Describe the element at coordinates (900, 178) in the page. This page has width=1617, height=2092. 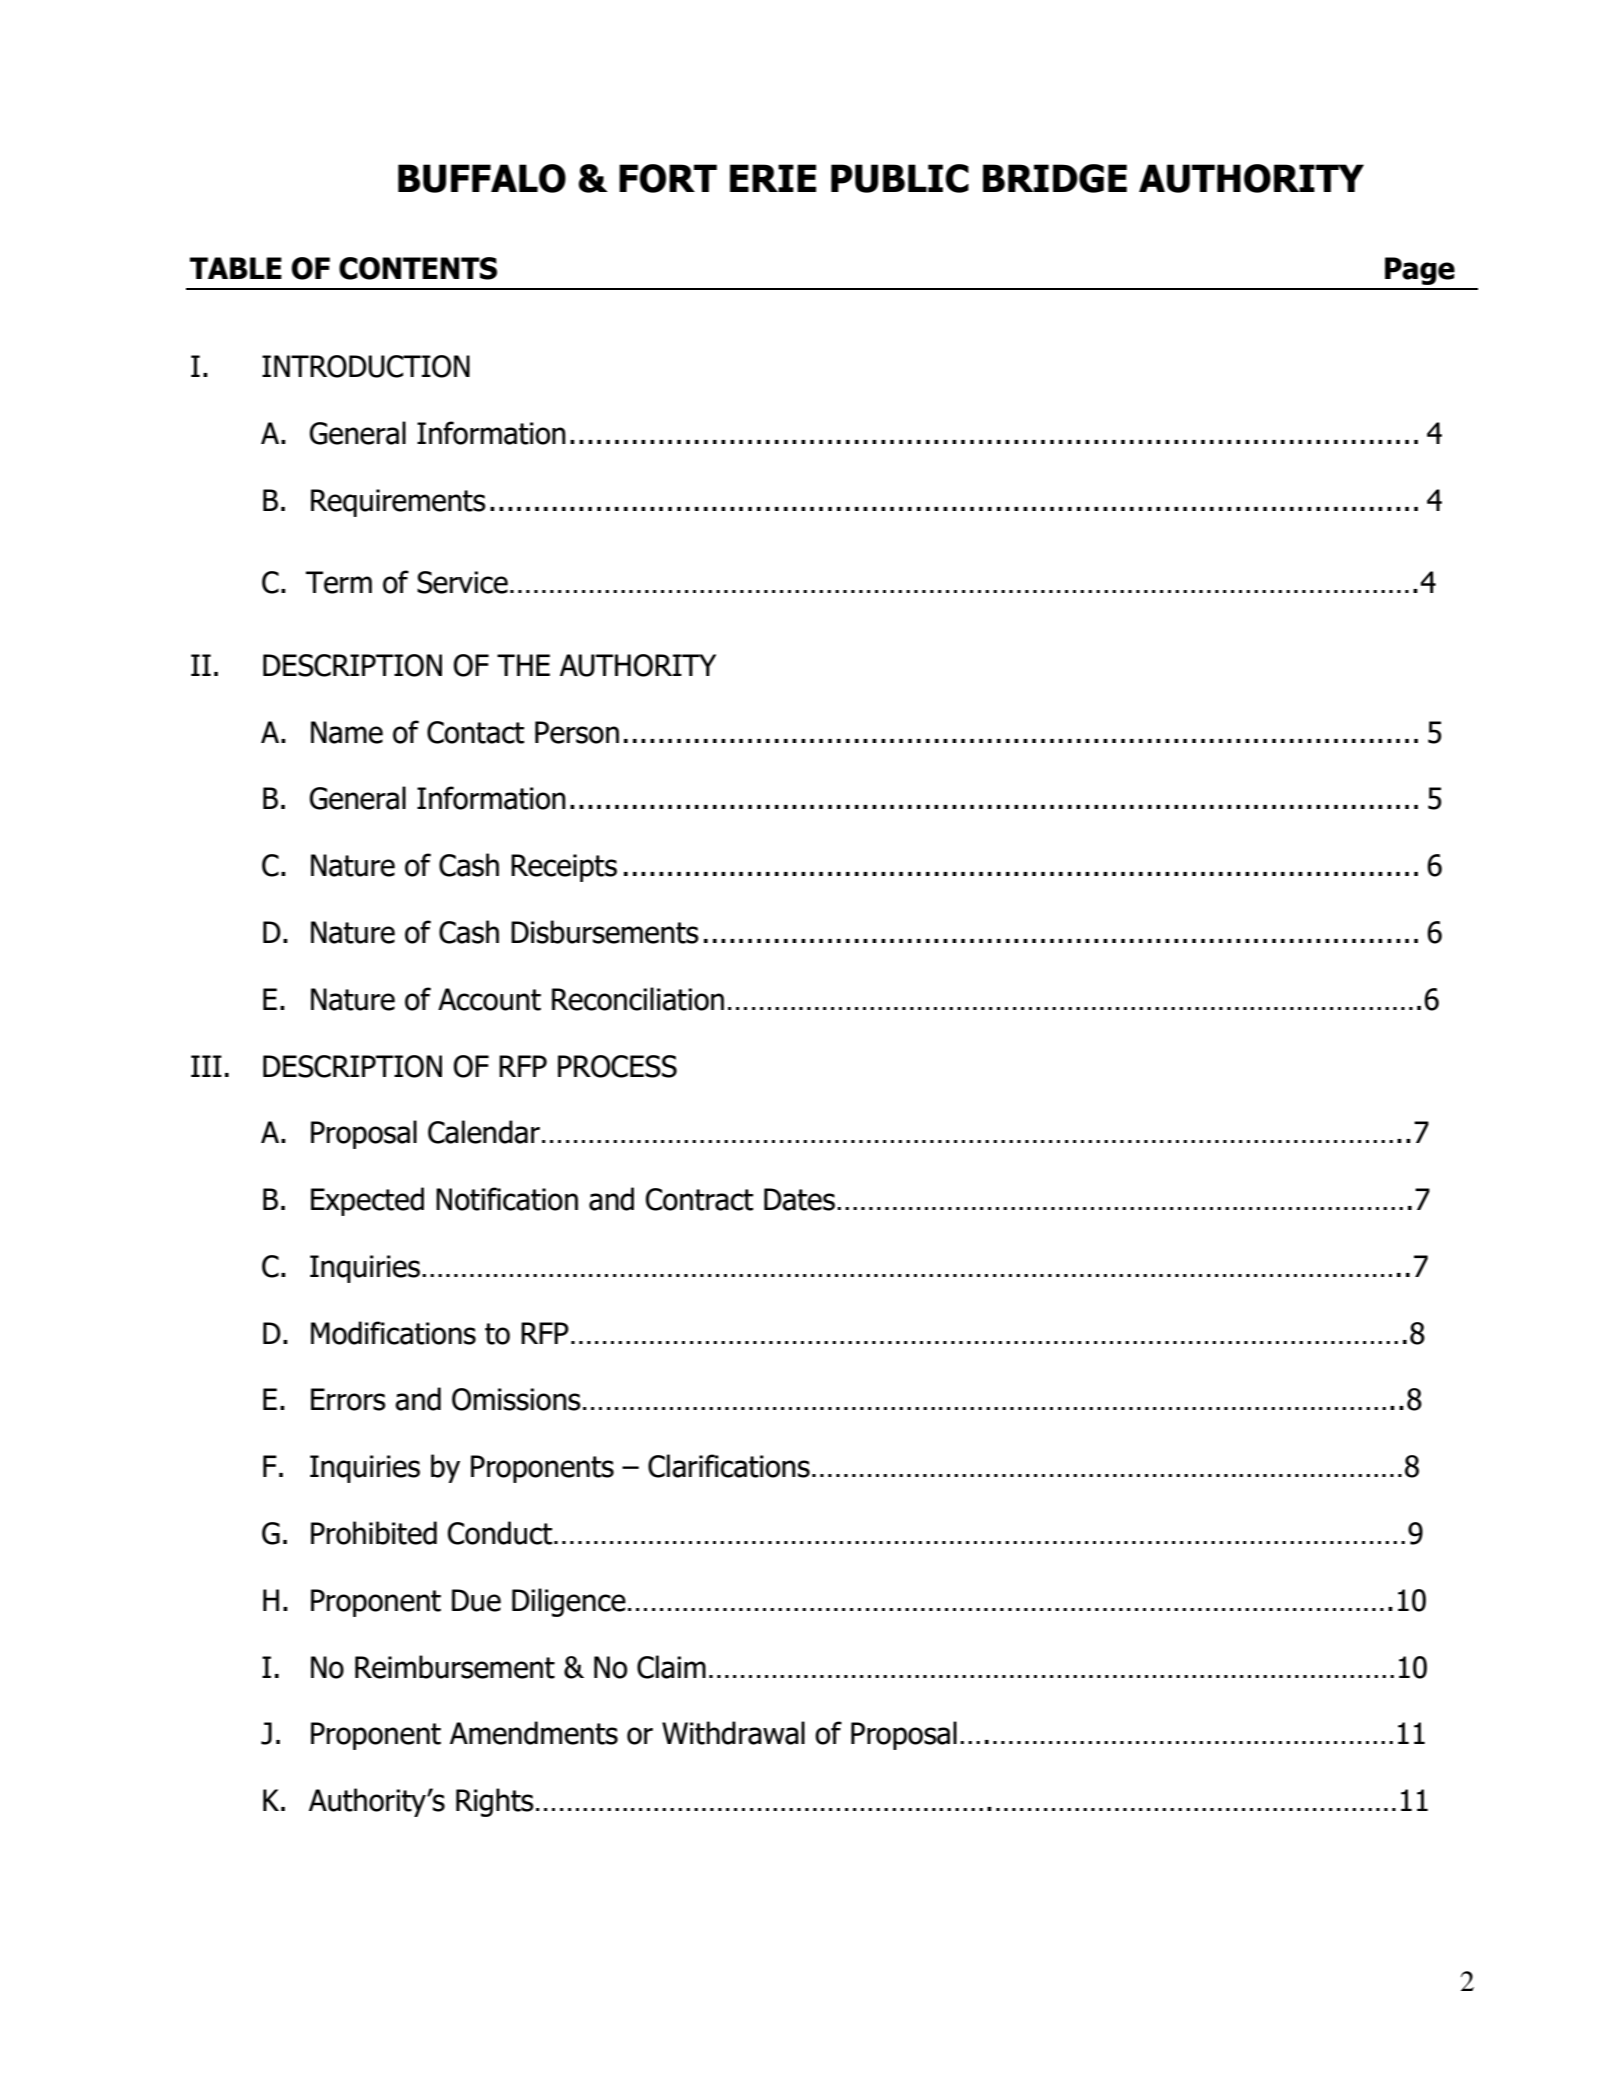
I see `PUBLIC` at that location.
